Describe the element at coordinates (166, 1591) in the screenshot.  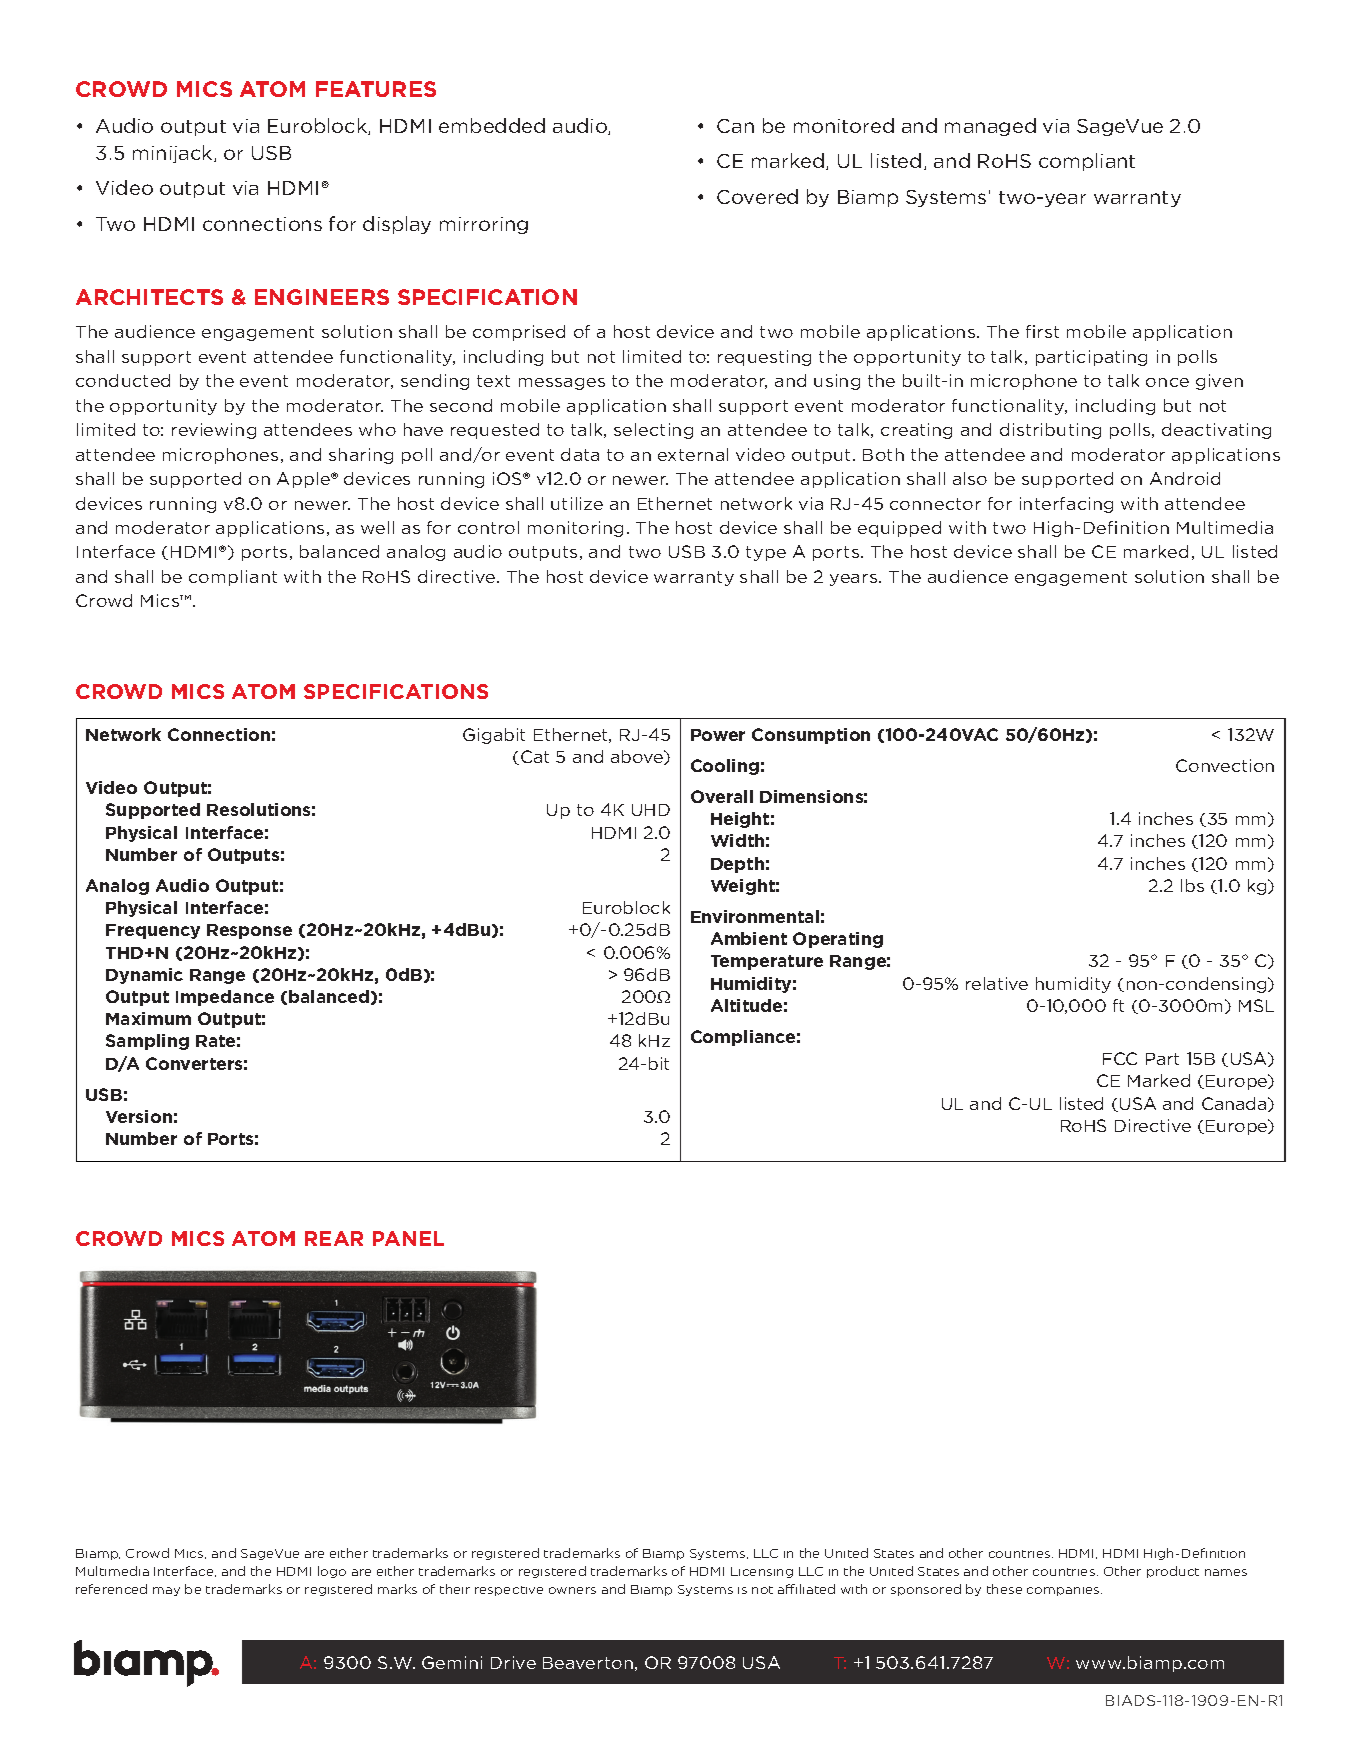
I see `may` at that location.
